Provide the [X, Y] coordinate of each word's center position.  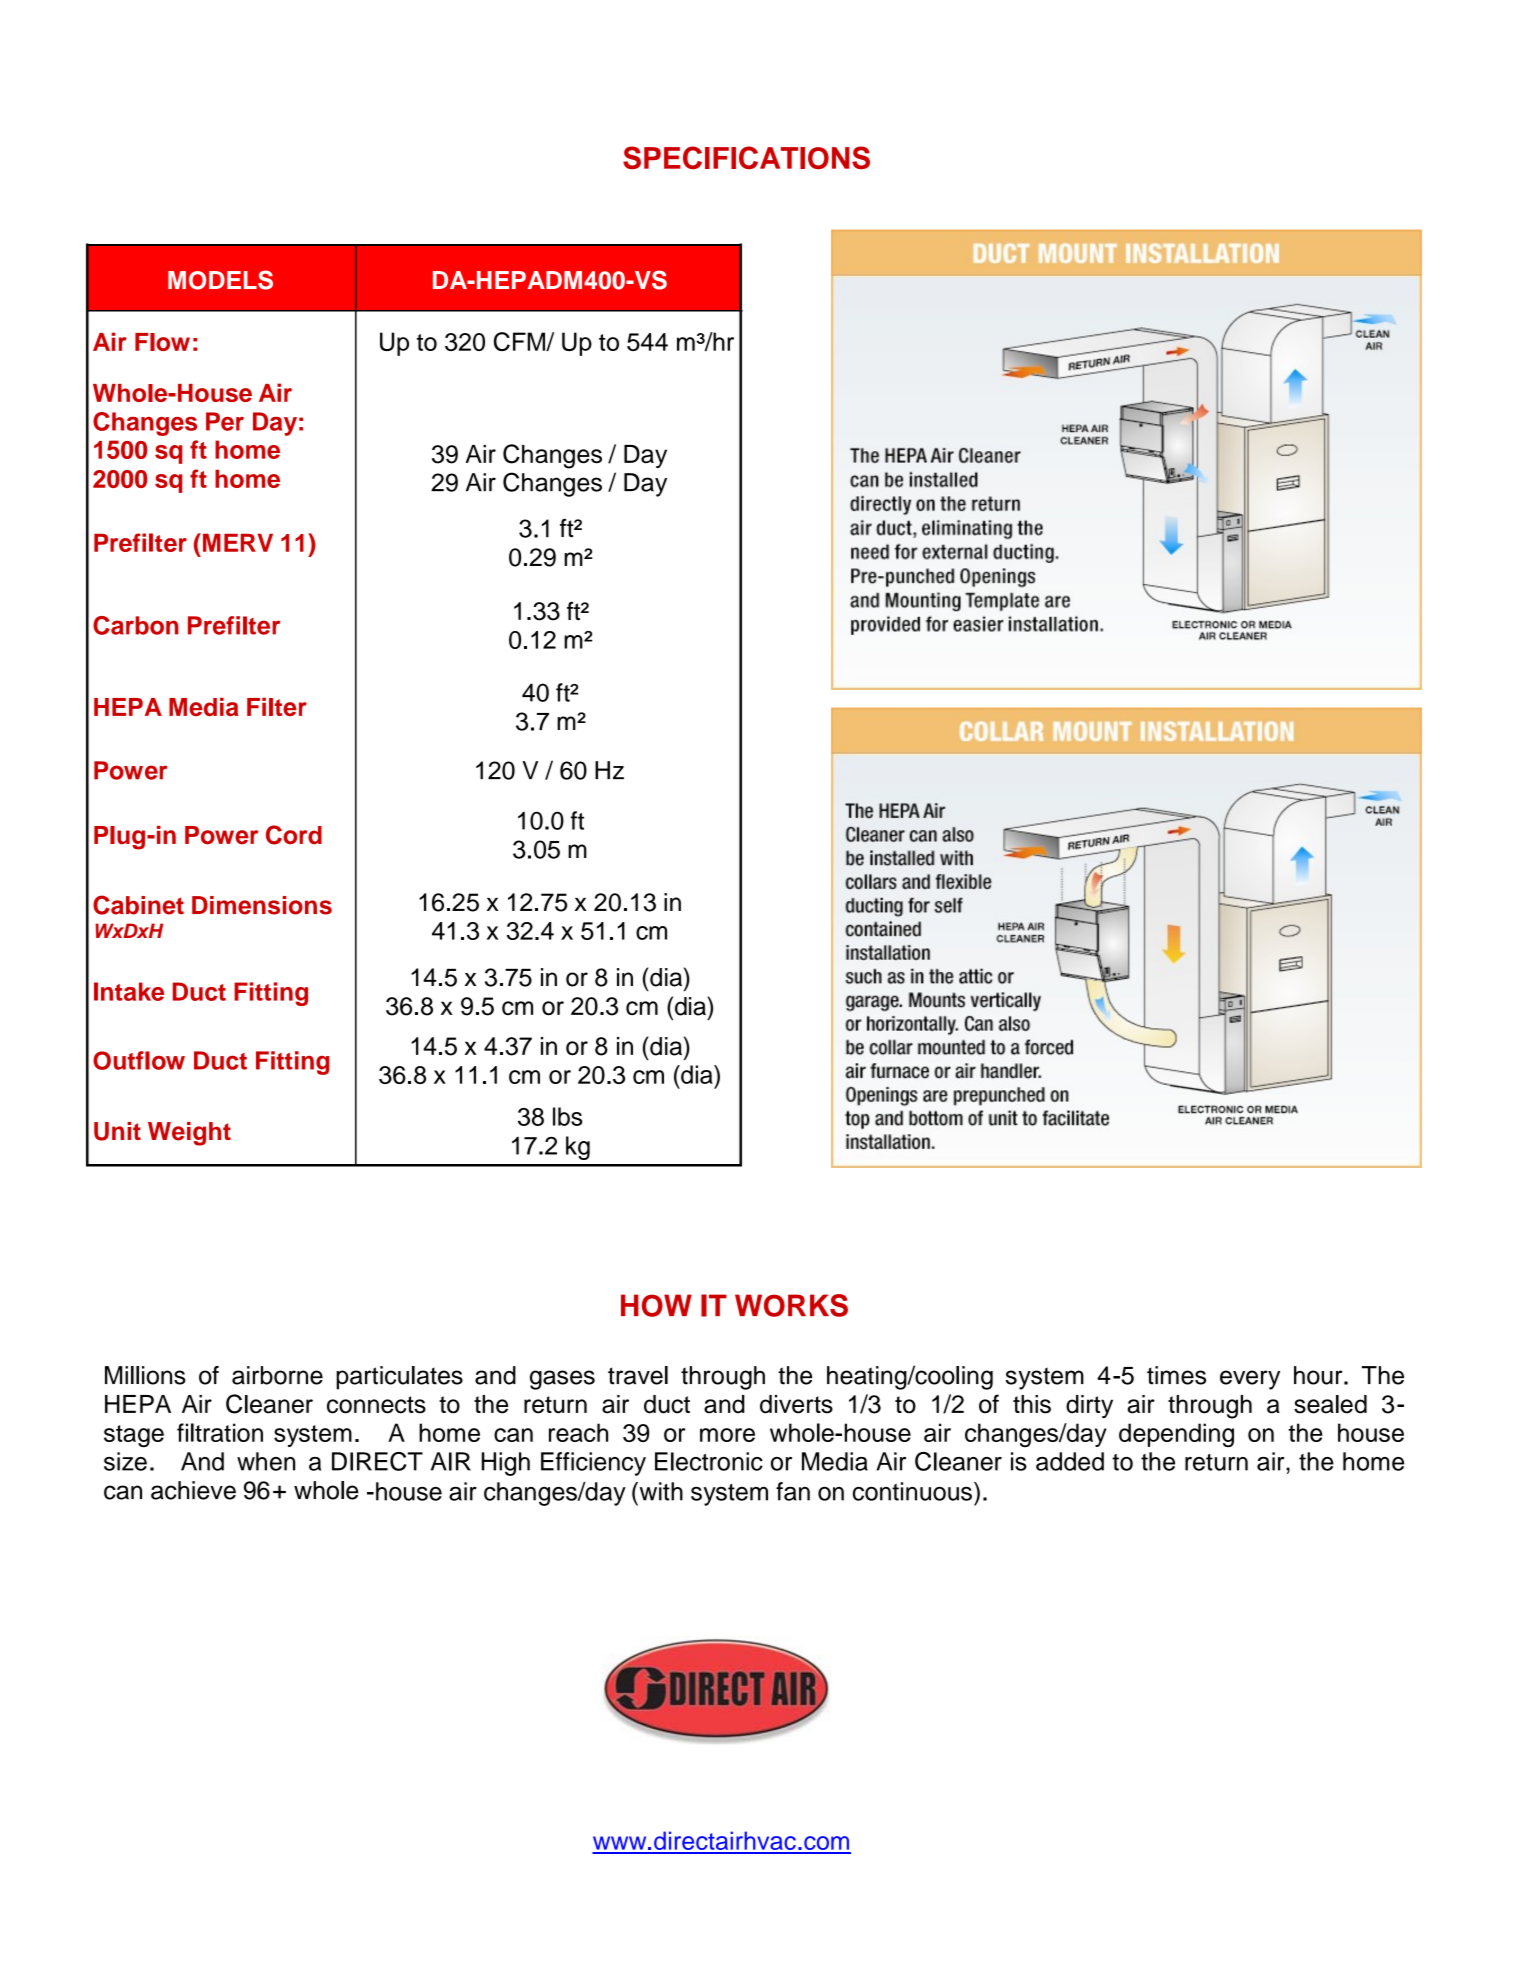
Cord [294, 835]
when [266, 1461]
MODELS [220, 280]
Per [225, 421]
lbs [567, 1116]
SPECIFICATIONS [746, 157]
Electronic [709, 1461]
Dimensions [262, 905]
